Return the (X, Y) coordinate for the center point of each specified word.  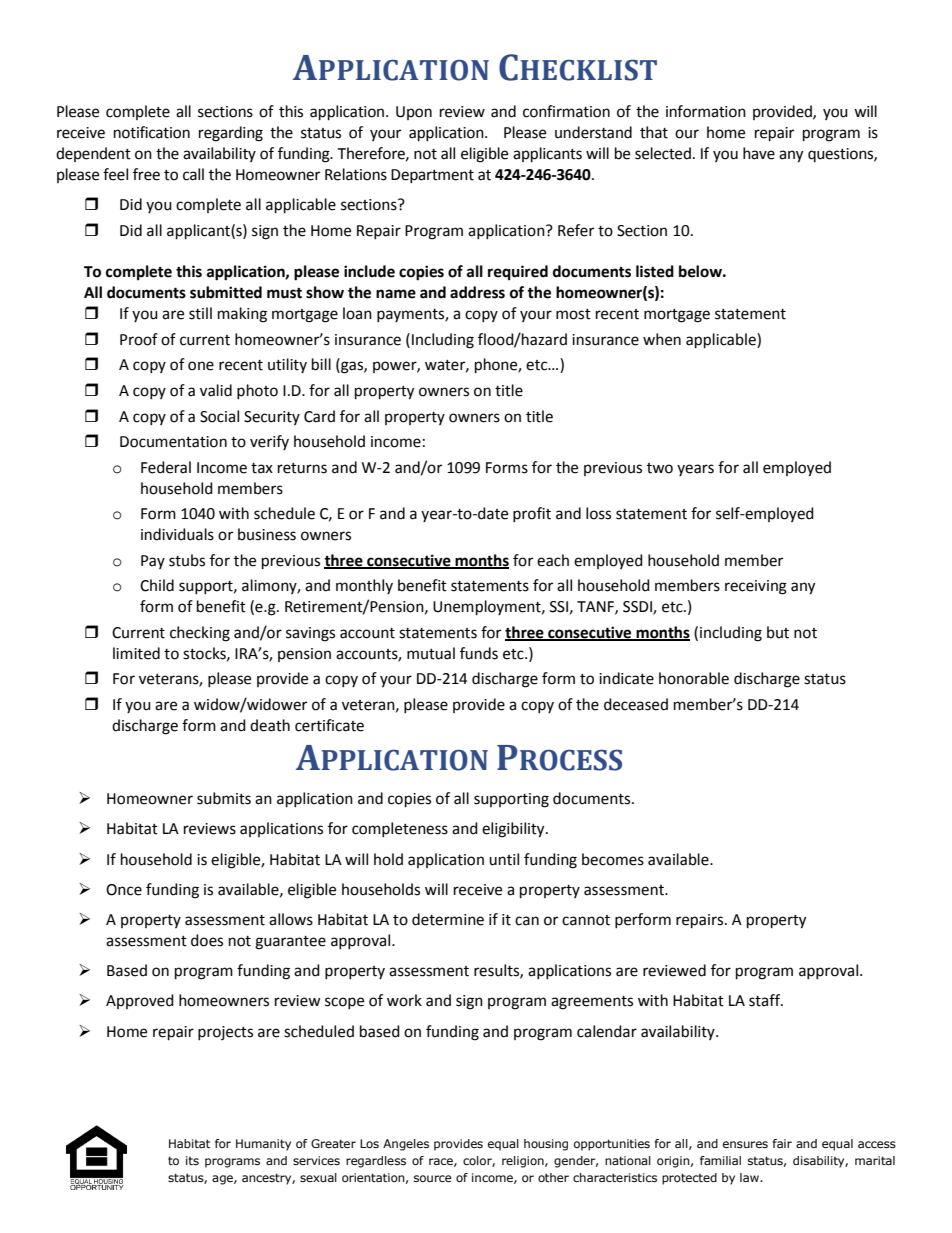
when (662, 339)
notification (152, 132)
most (573, 314)
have (759, 153)
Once (124, 890)
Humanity (263, 1145)
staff (766, 1000)
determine (448, 919)
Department (432, 176)
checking (200, 634)
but (778, 632)
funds (479, 653)
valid (216, 390)
